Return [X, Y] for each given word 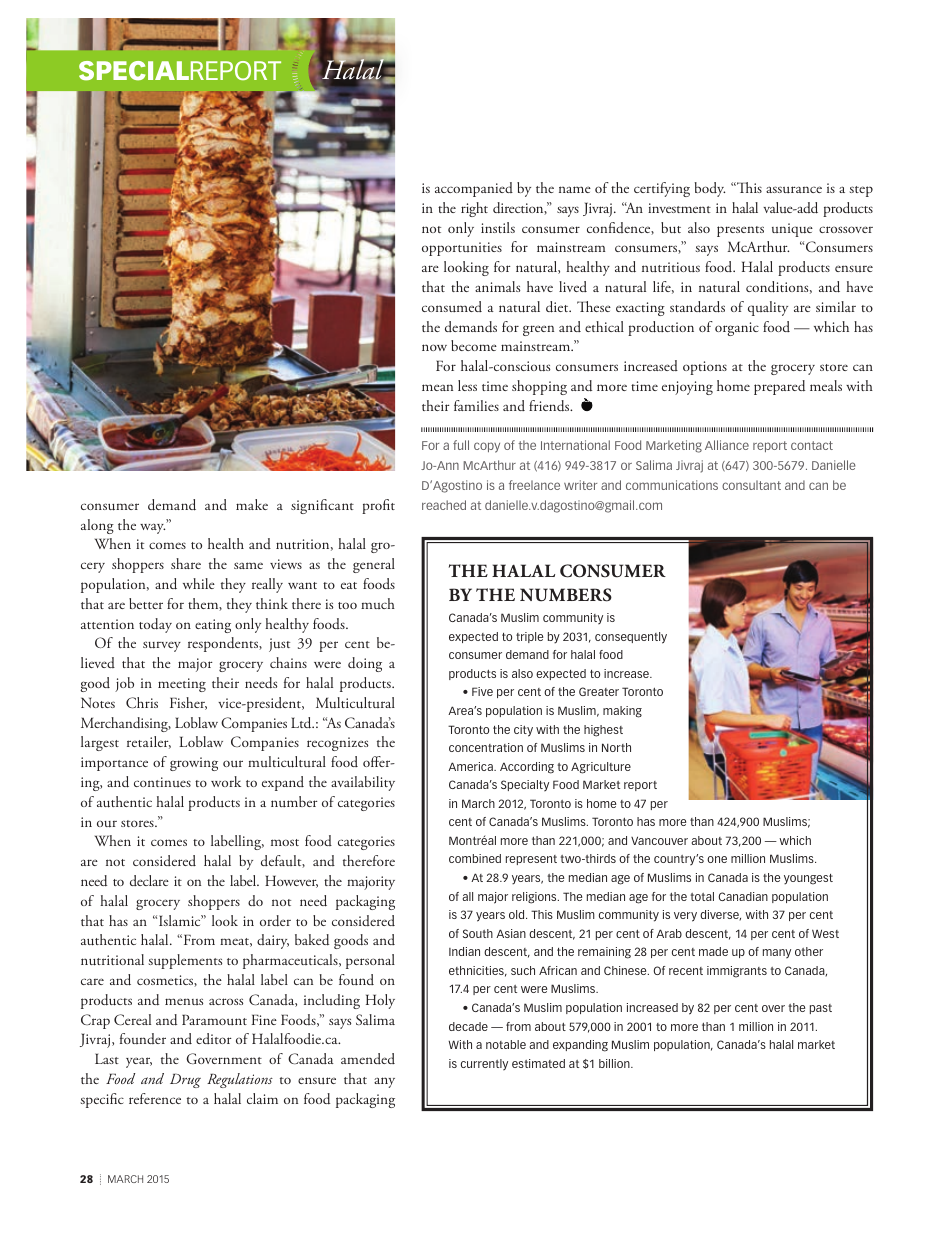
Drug [185, 1080]
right [474, 209]
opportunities [462, 249]
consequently [631, 638]
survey [162, 646]
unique [792, 230]
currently [484, 1065]
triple [529, 637]
